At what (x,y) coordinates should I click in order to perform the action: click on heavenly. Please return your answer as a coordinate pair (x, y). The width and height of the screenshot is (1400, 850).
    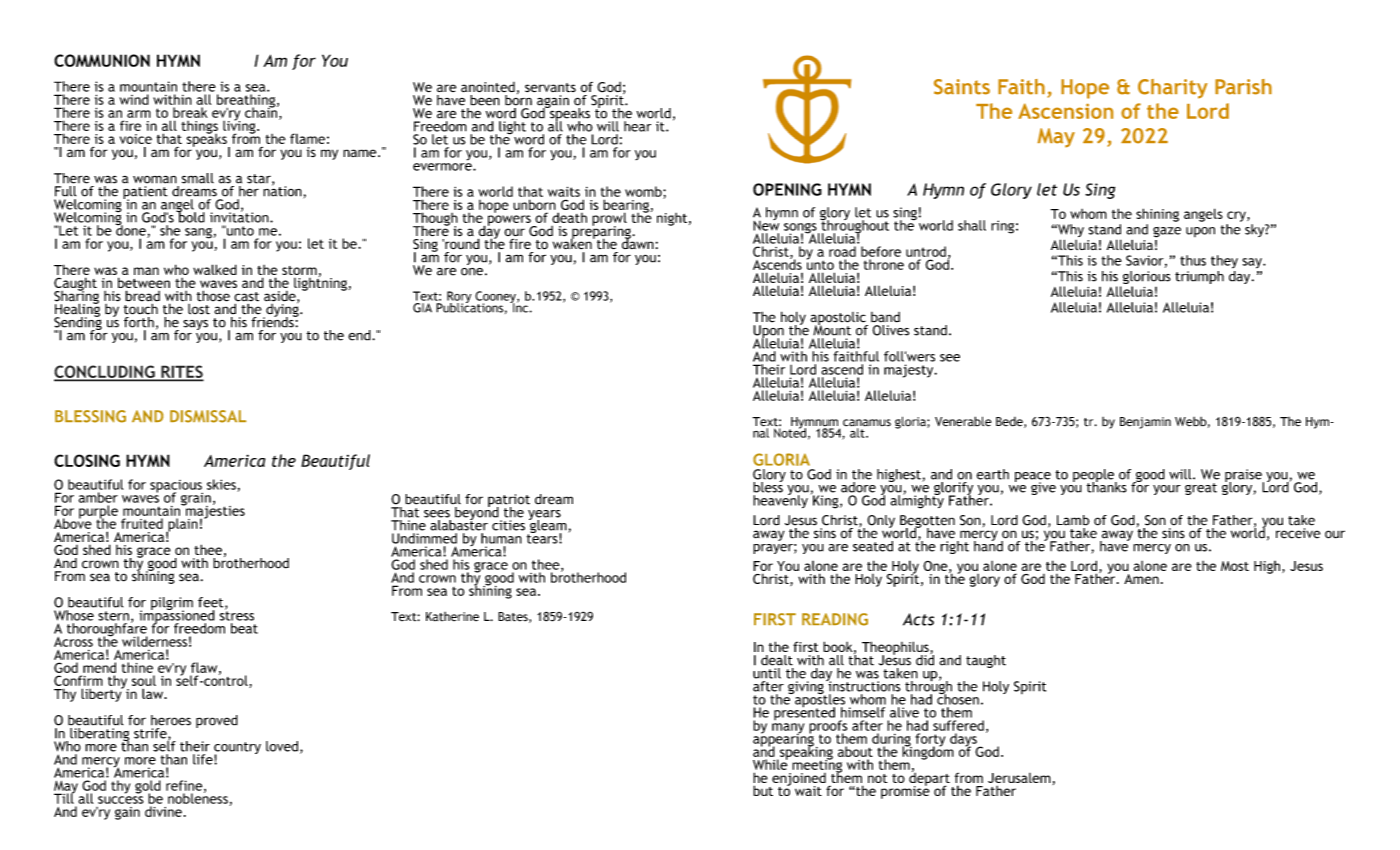
    Looking at the image, I should click on (780, 500).
